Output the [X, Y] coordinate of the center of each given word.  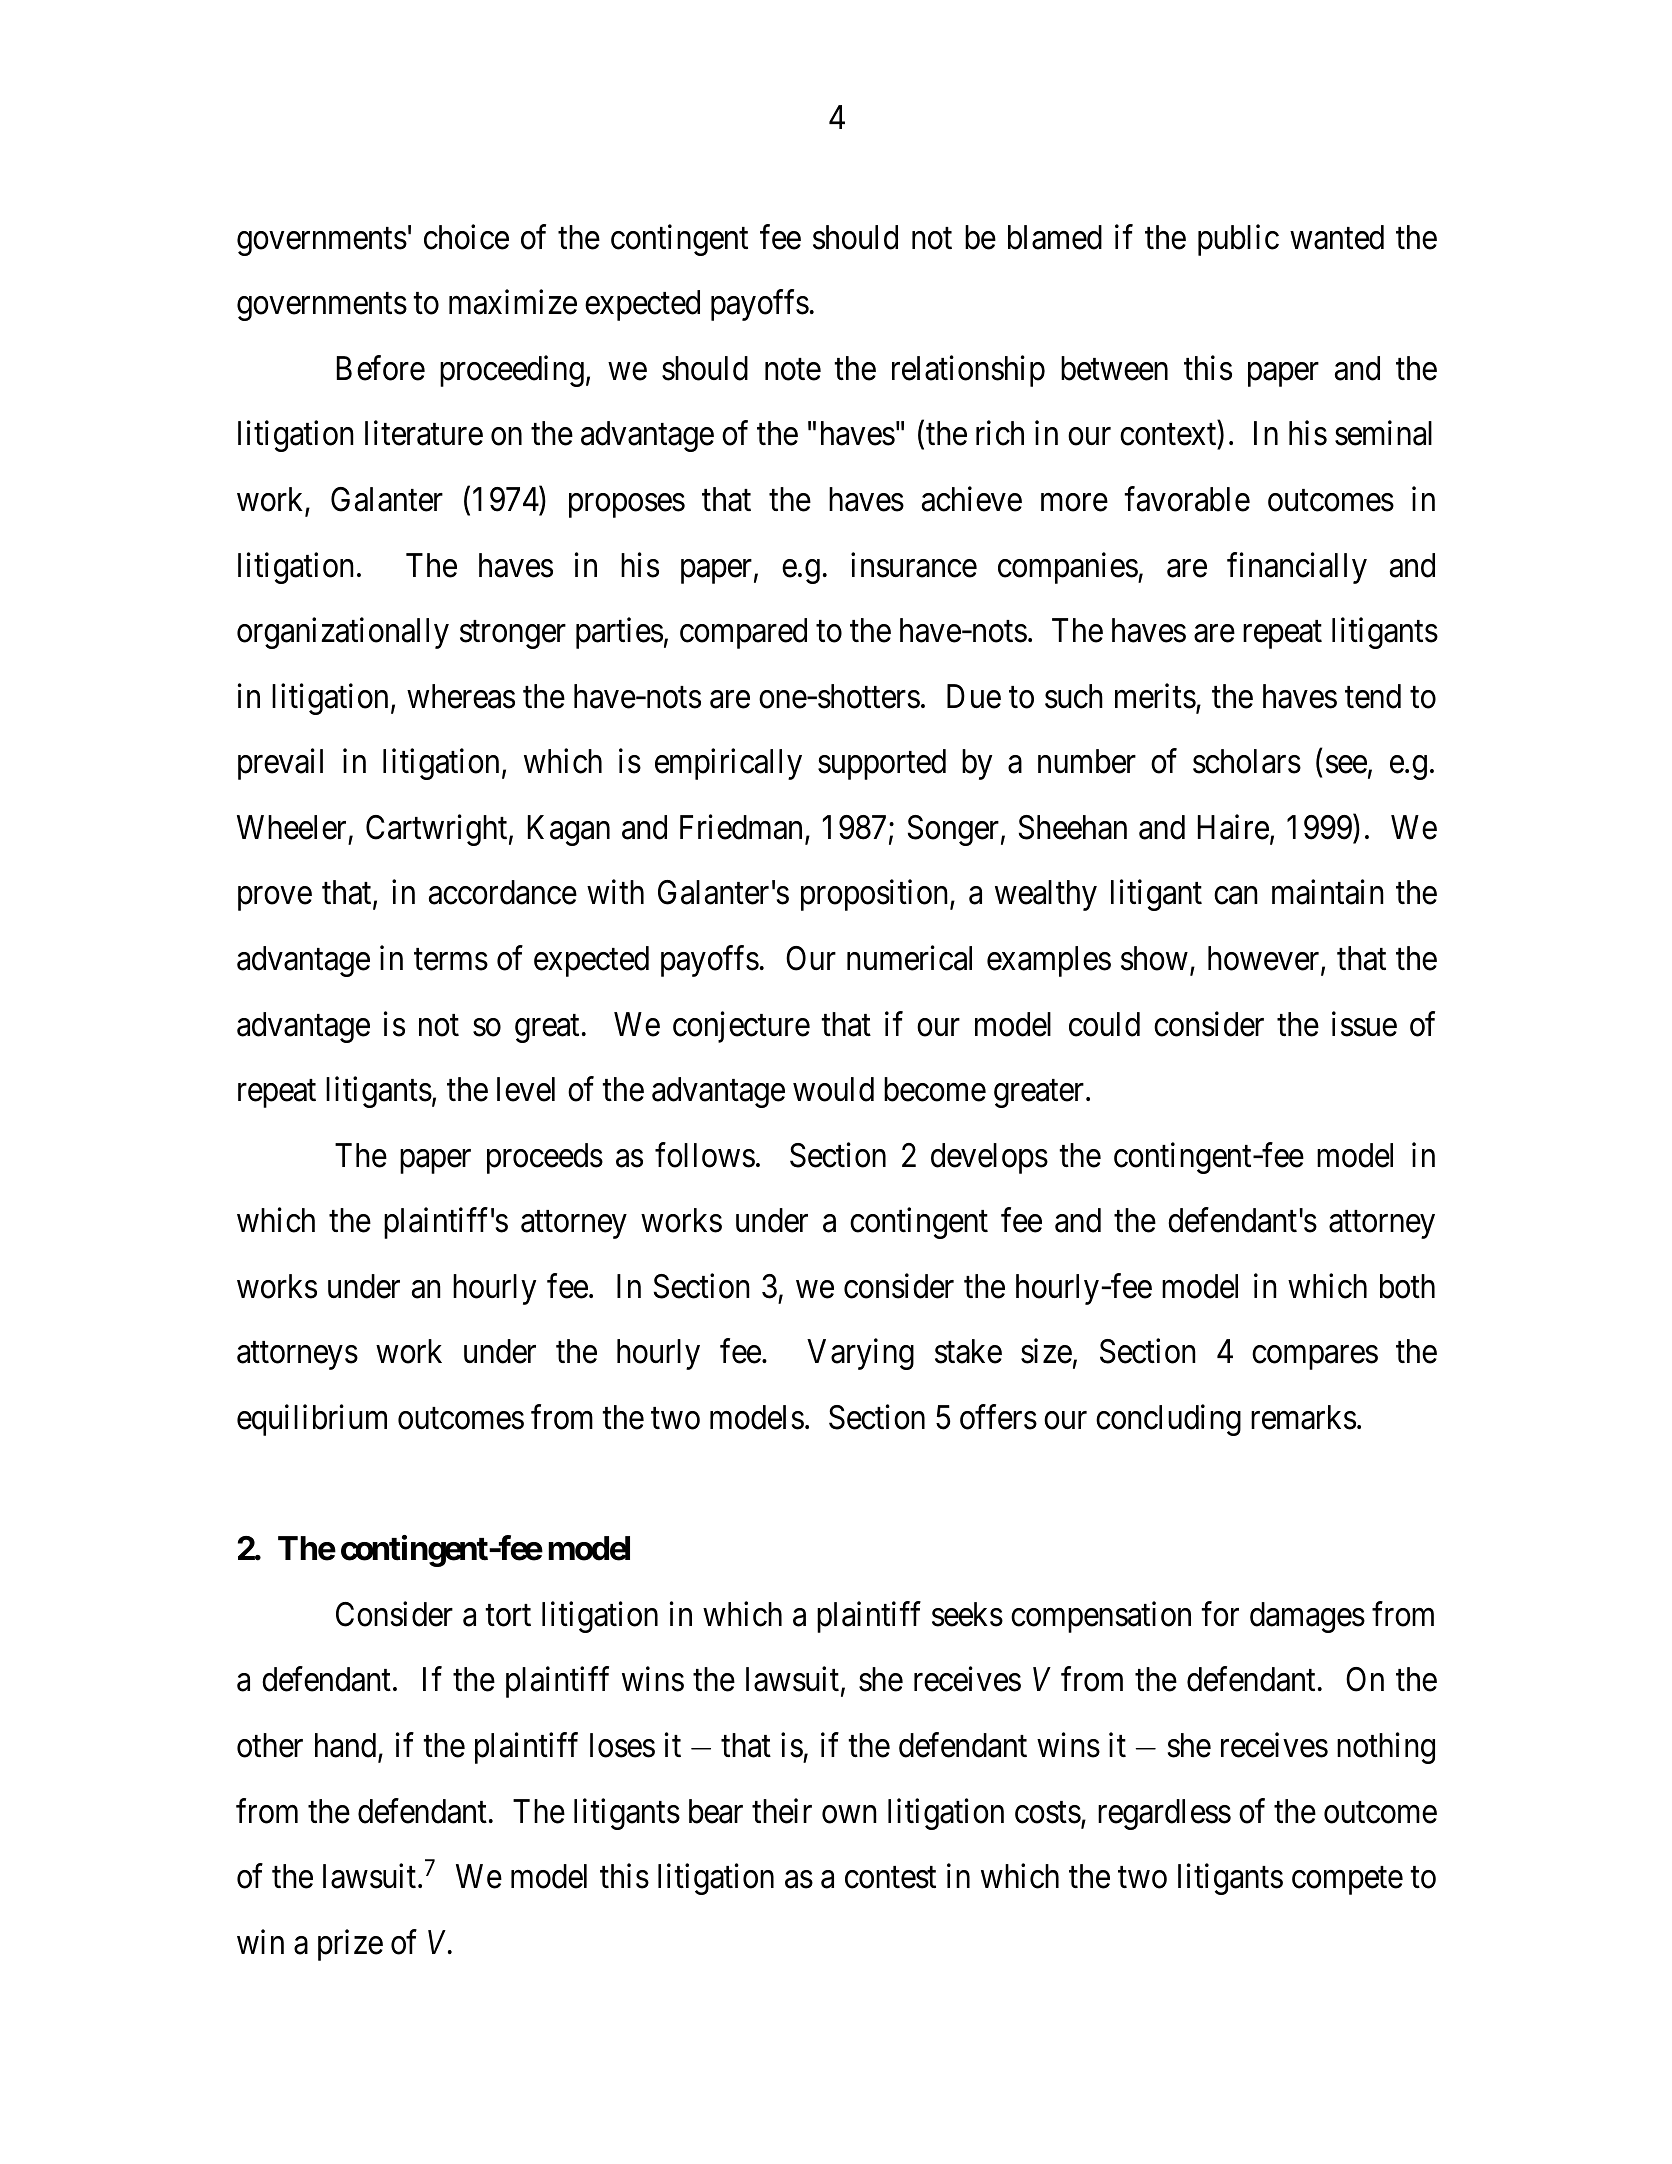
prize [350, 1945]
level [526, 1089]
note [793, 370]
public [1238, 240]
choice [466, 237]
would [833, 1089]
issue [1364, 1024]
